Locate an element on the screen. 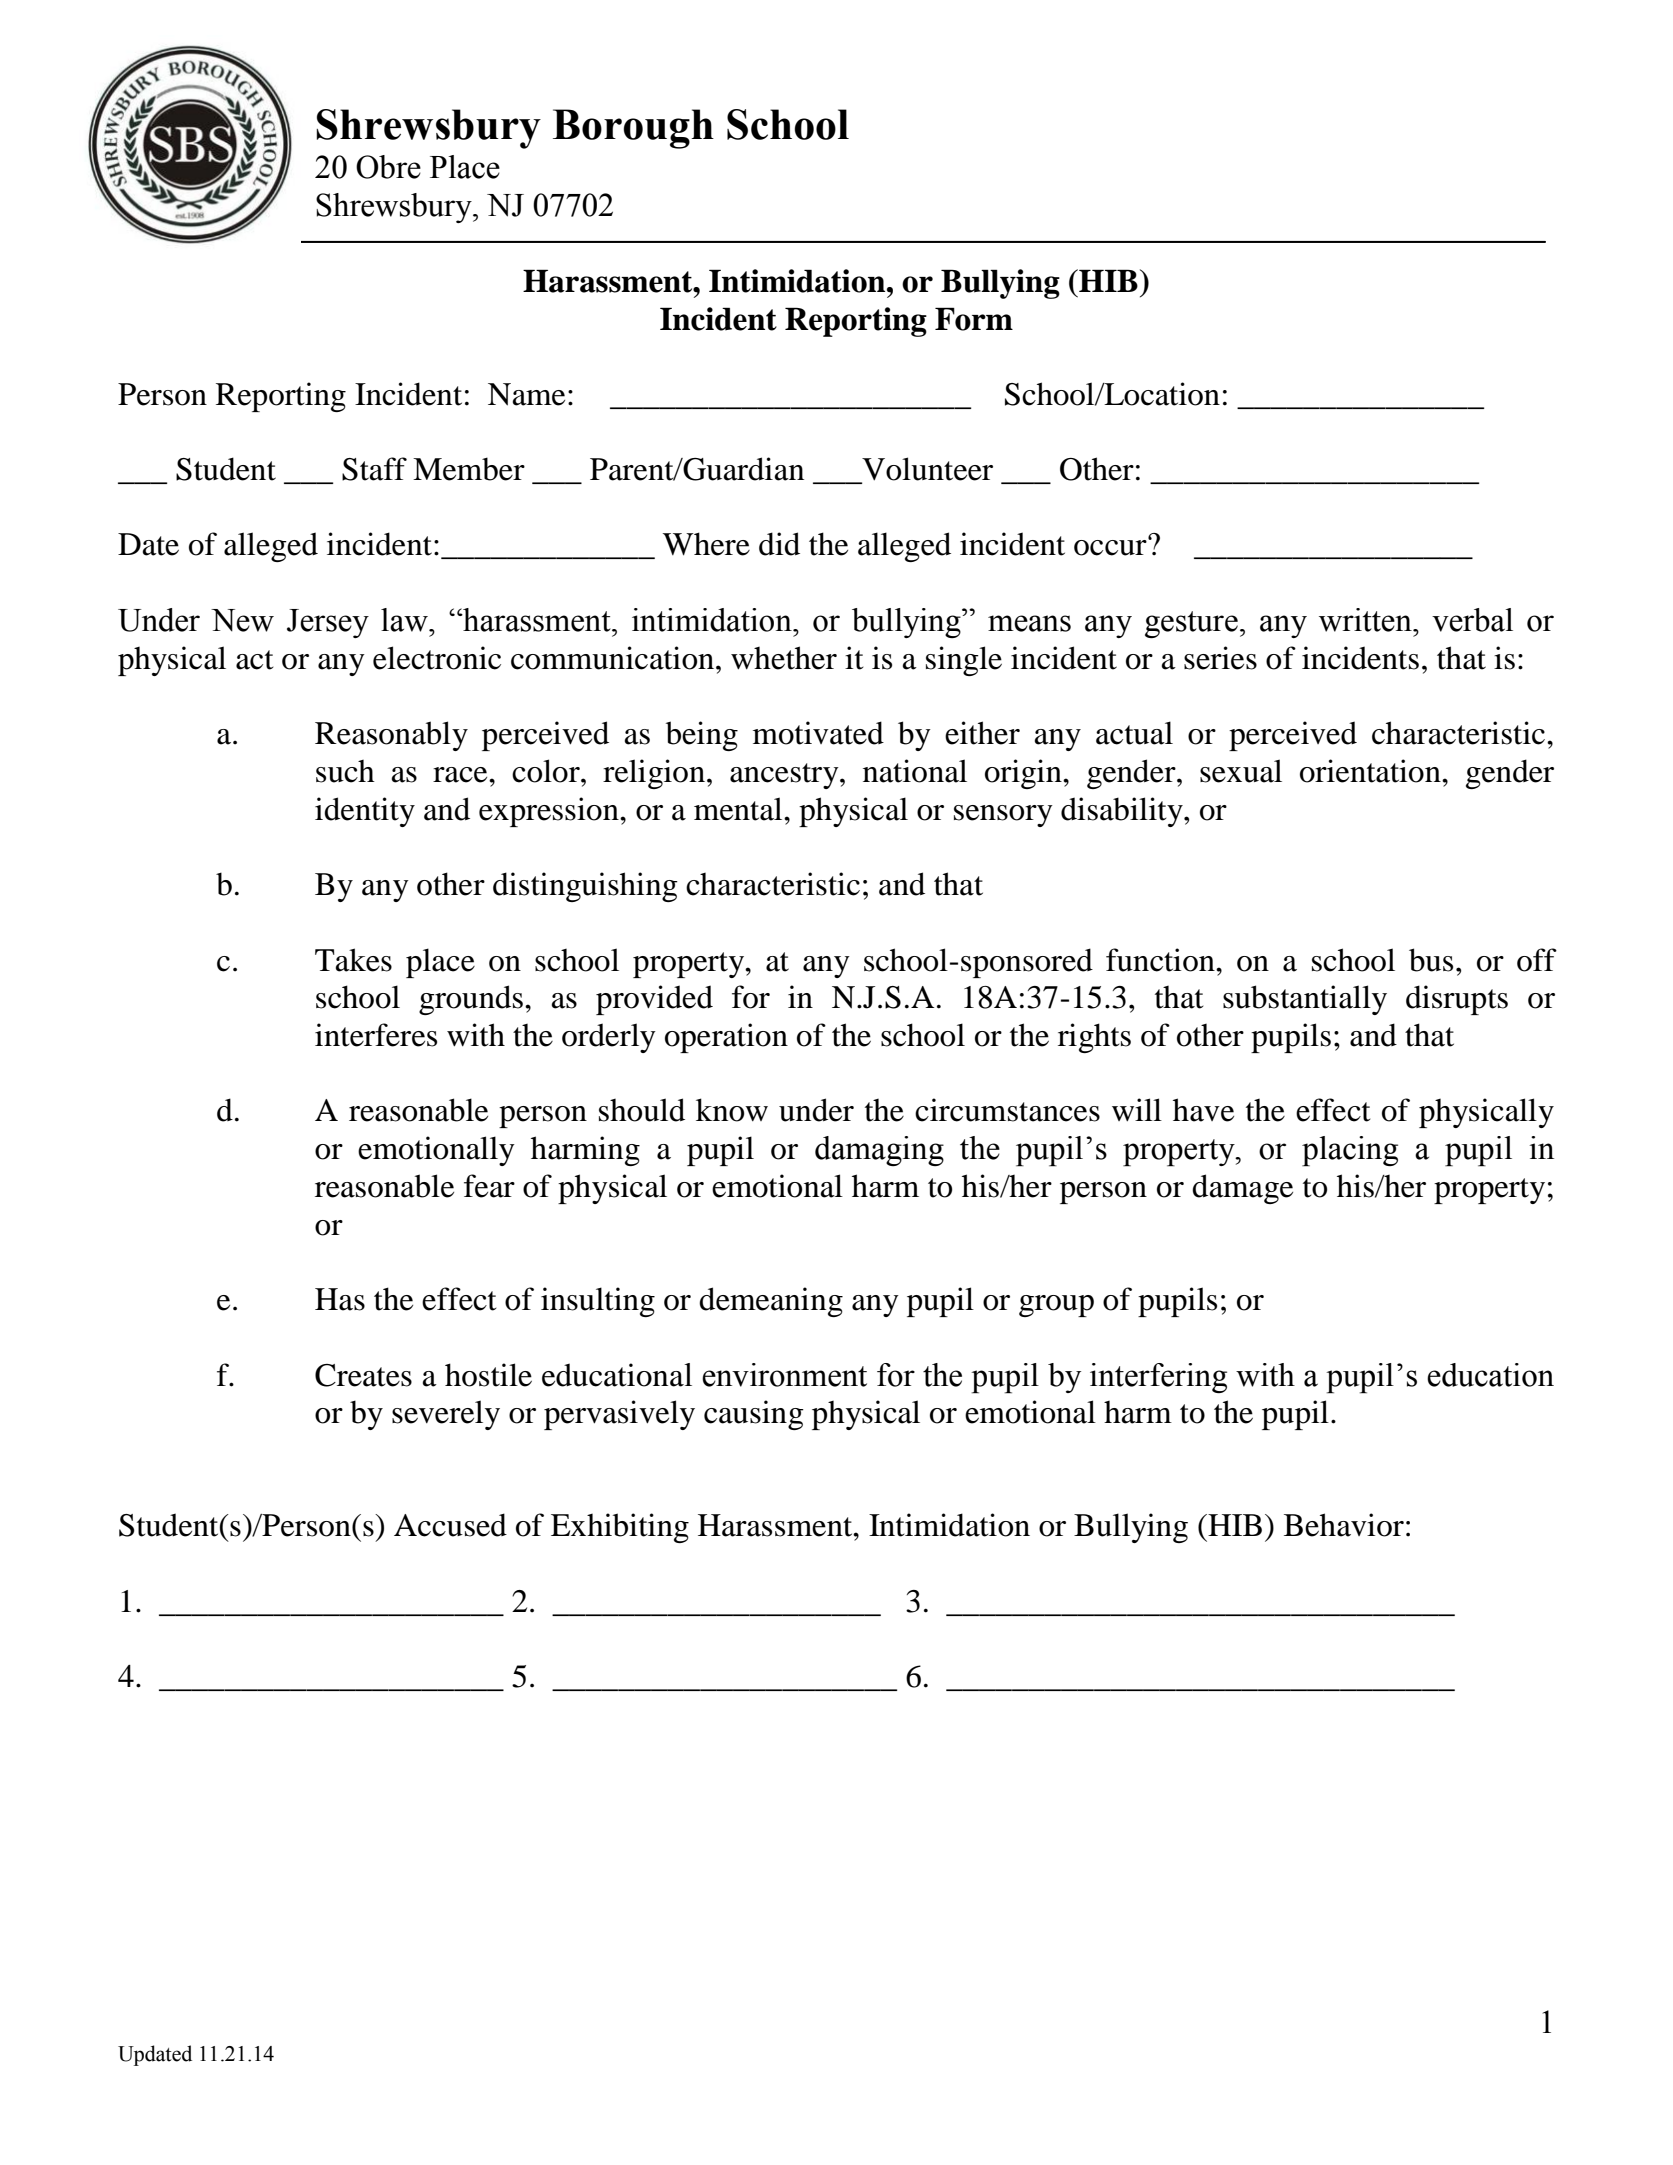 This screenshot has height=2165, width=1673. written is located at coordinates (1366, 620).
